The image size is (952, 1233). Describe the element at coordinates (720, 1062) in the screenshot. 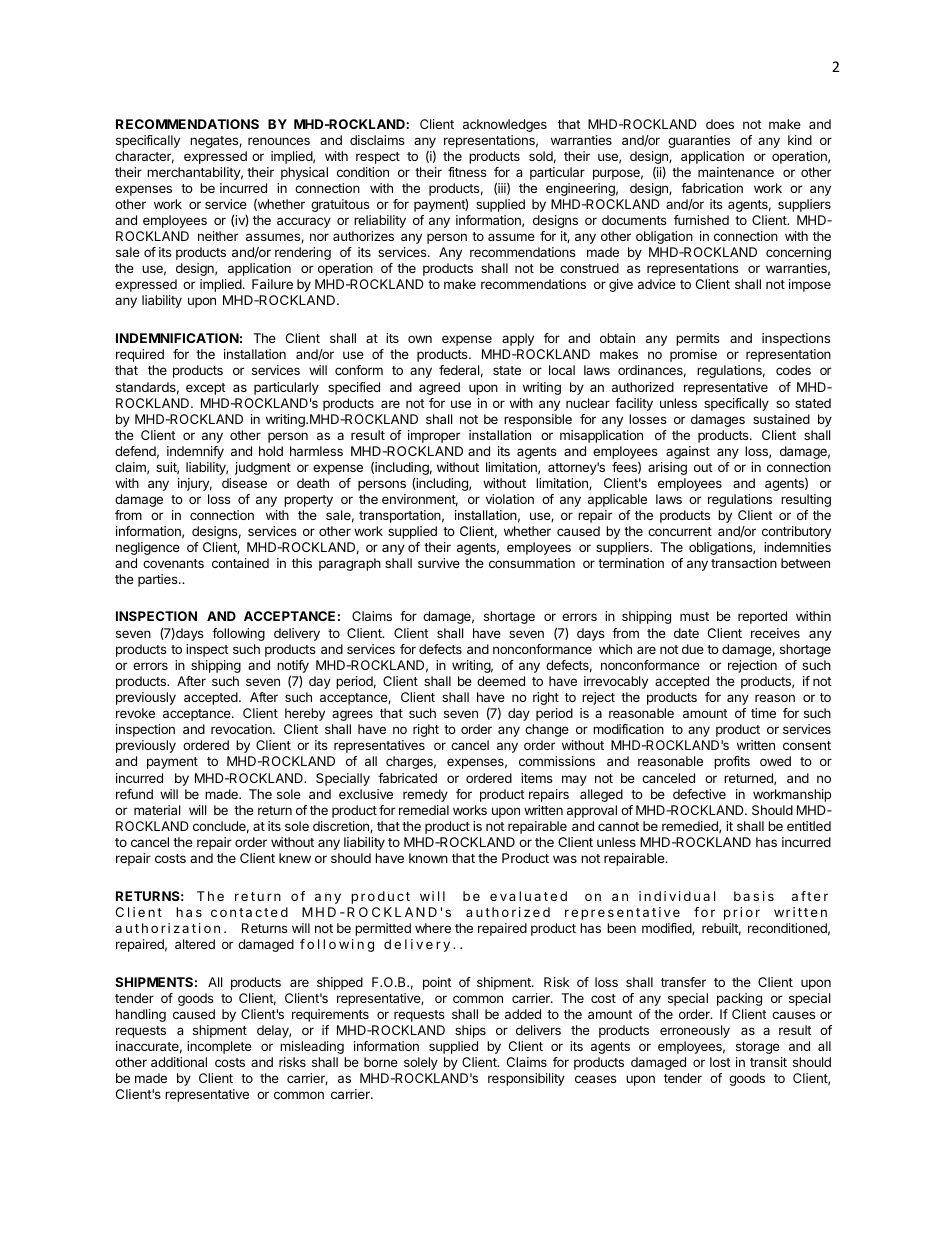

I see `lost` at that location.
